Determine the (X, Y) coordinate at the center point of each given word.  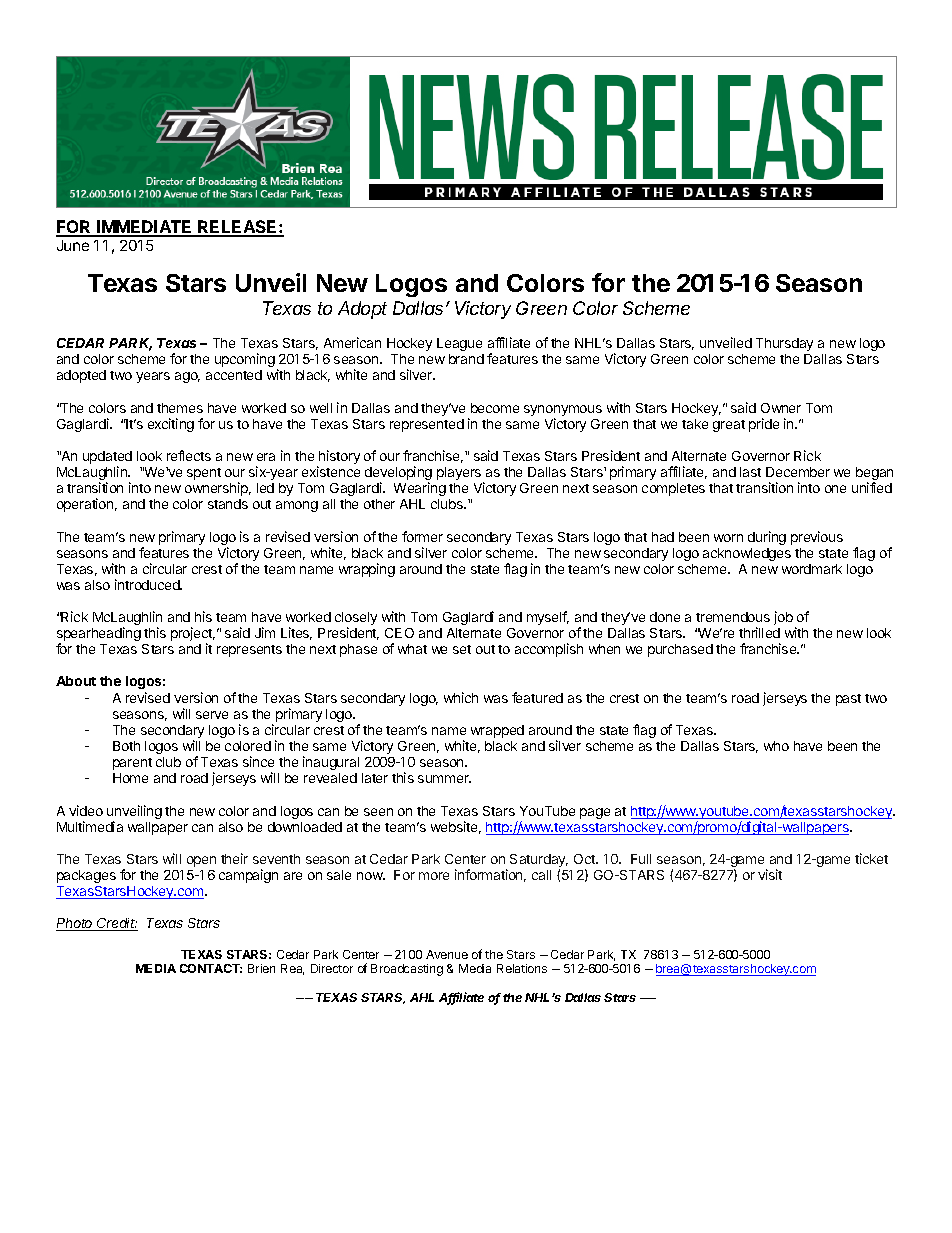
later (375, 778)
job (783, 618)
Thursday (784, 344)
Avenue (447, 954)
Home (130, 778)
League (459, 344)
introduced (148, 584)
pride (764, 425)
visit (770, 874)
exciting (171, 425)
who (776, 746)
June (73, 245)
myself (548, 618)
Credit (117, 924)
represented (427, 425)
